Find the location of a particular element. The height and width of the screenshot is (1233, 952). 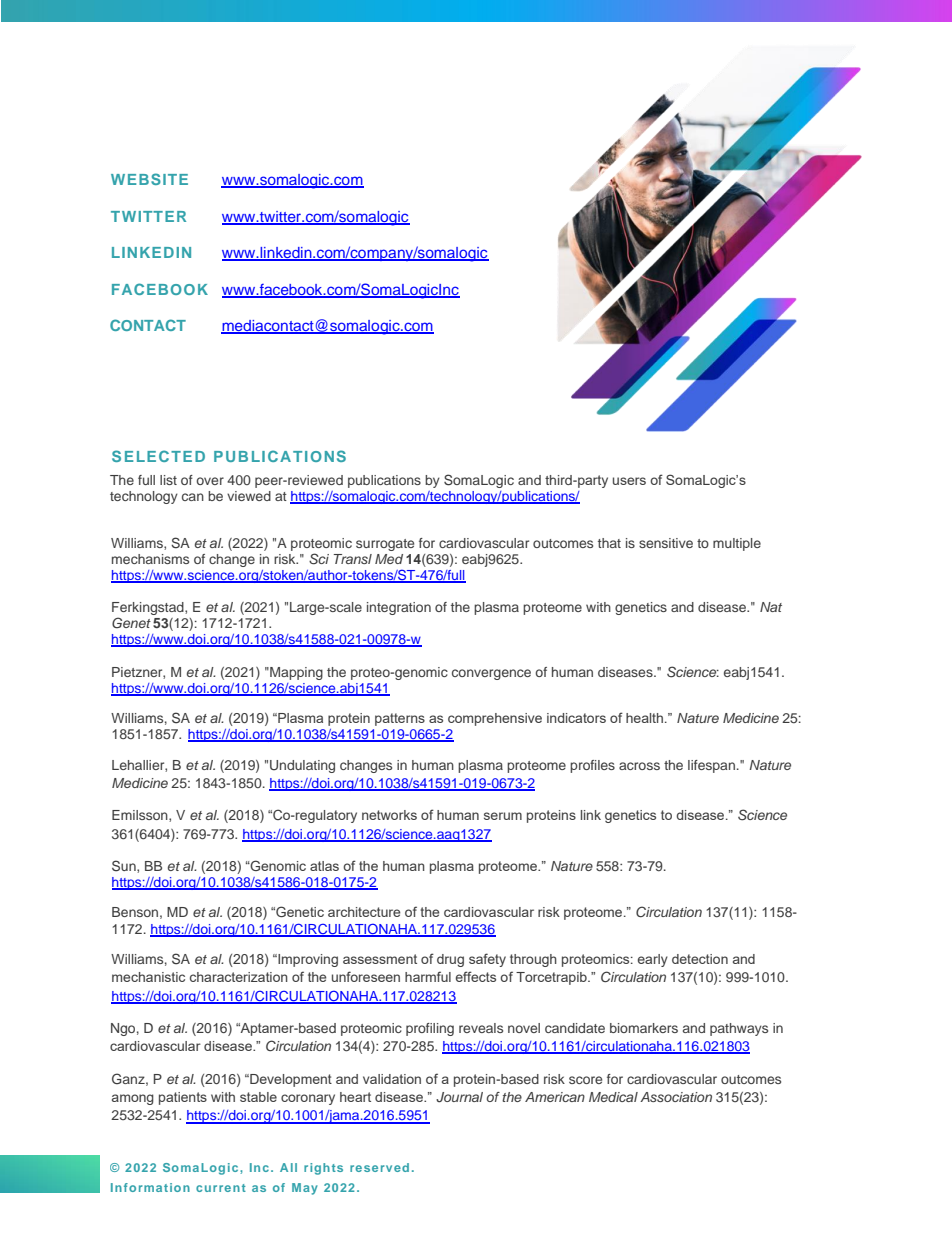

users is located at coordinates (629, 481).
